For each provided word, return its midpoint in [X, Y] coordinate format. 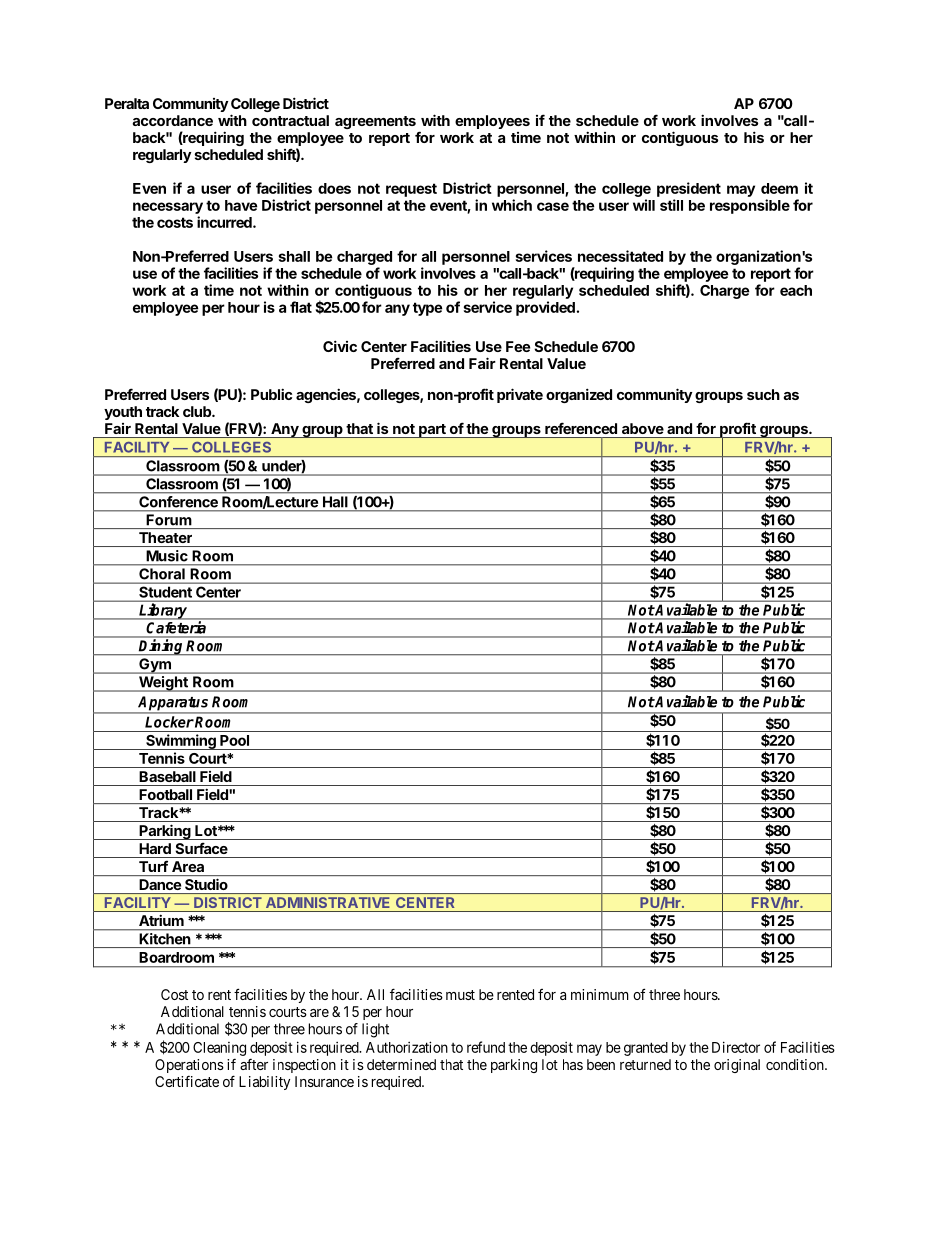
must [460, 995]
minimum [600, 994]
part [432, 431]
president [689, 189]
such [763, 394]
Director [736, 1047]
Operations [189, 1067]
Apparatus [174, 704]
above [643, 428]
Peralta [127, 103]
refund [486, 1047]
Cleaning [219, 1049]
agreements [375, 122]
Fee [518, 346]
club [198, 411]
